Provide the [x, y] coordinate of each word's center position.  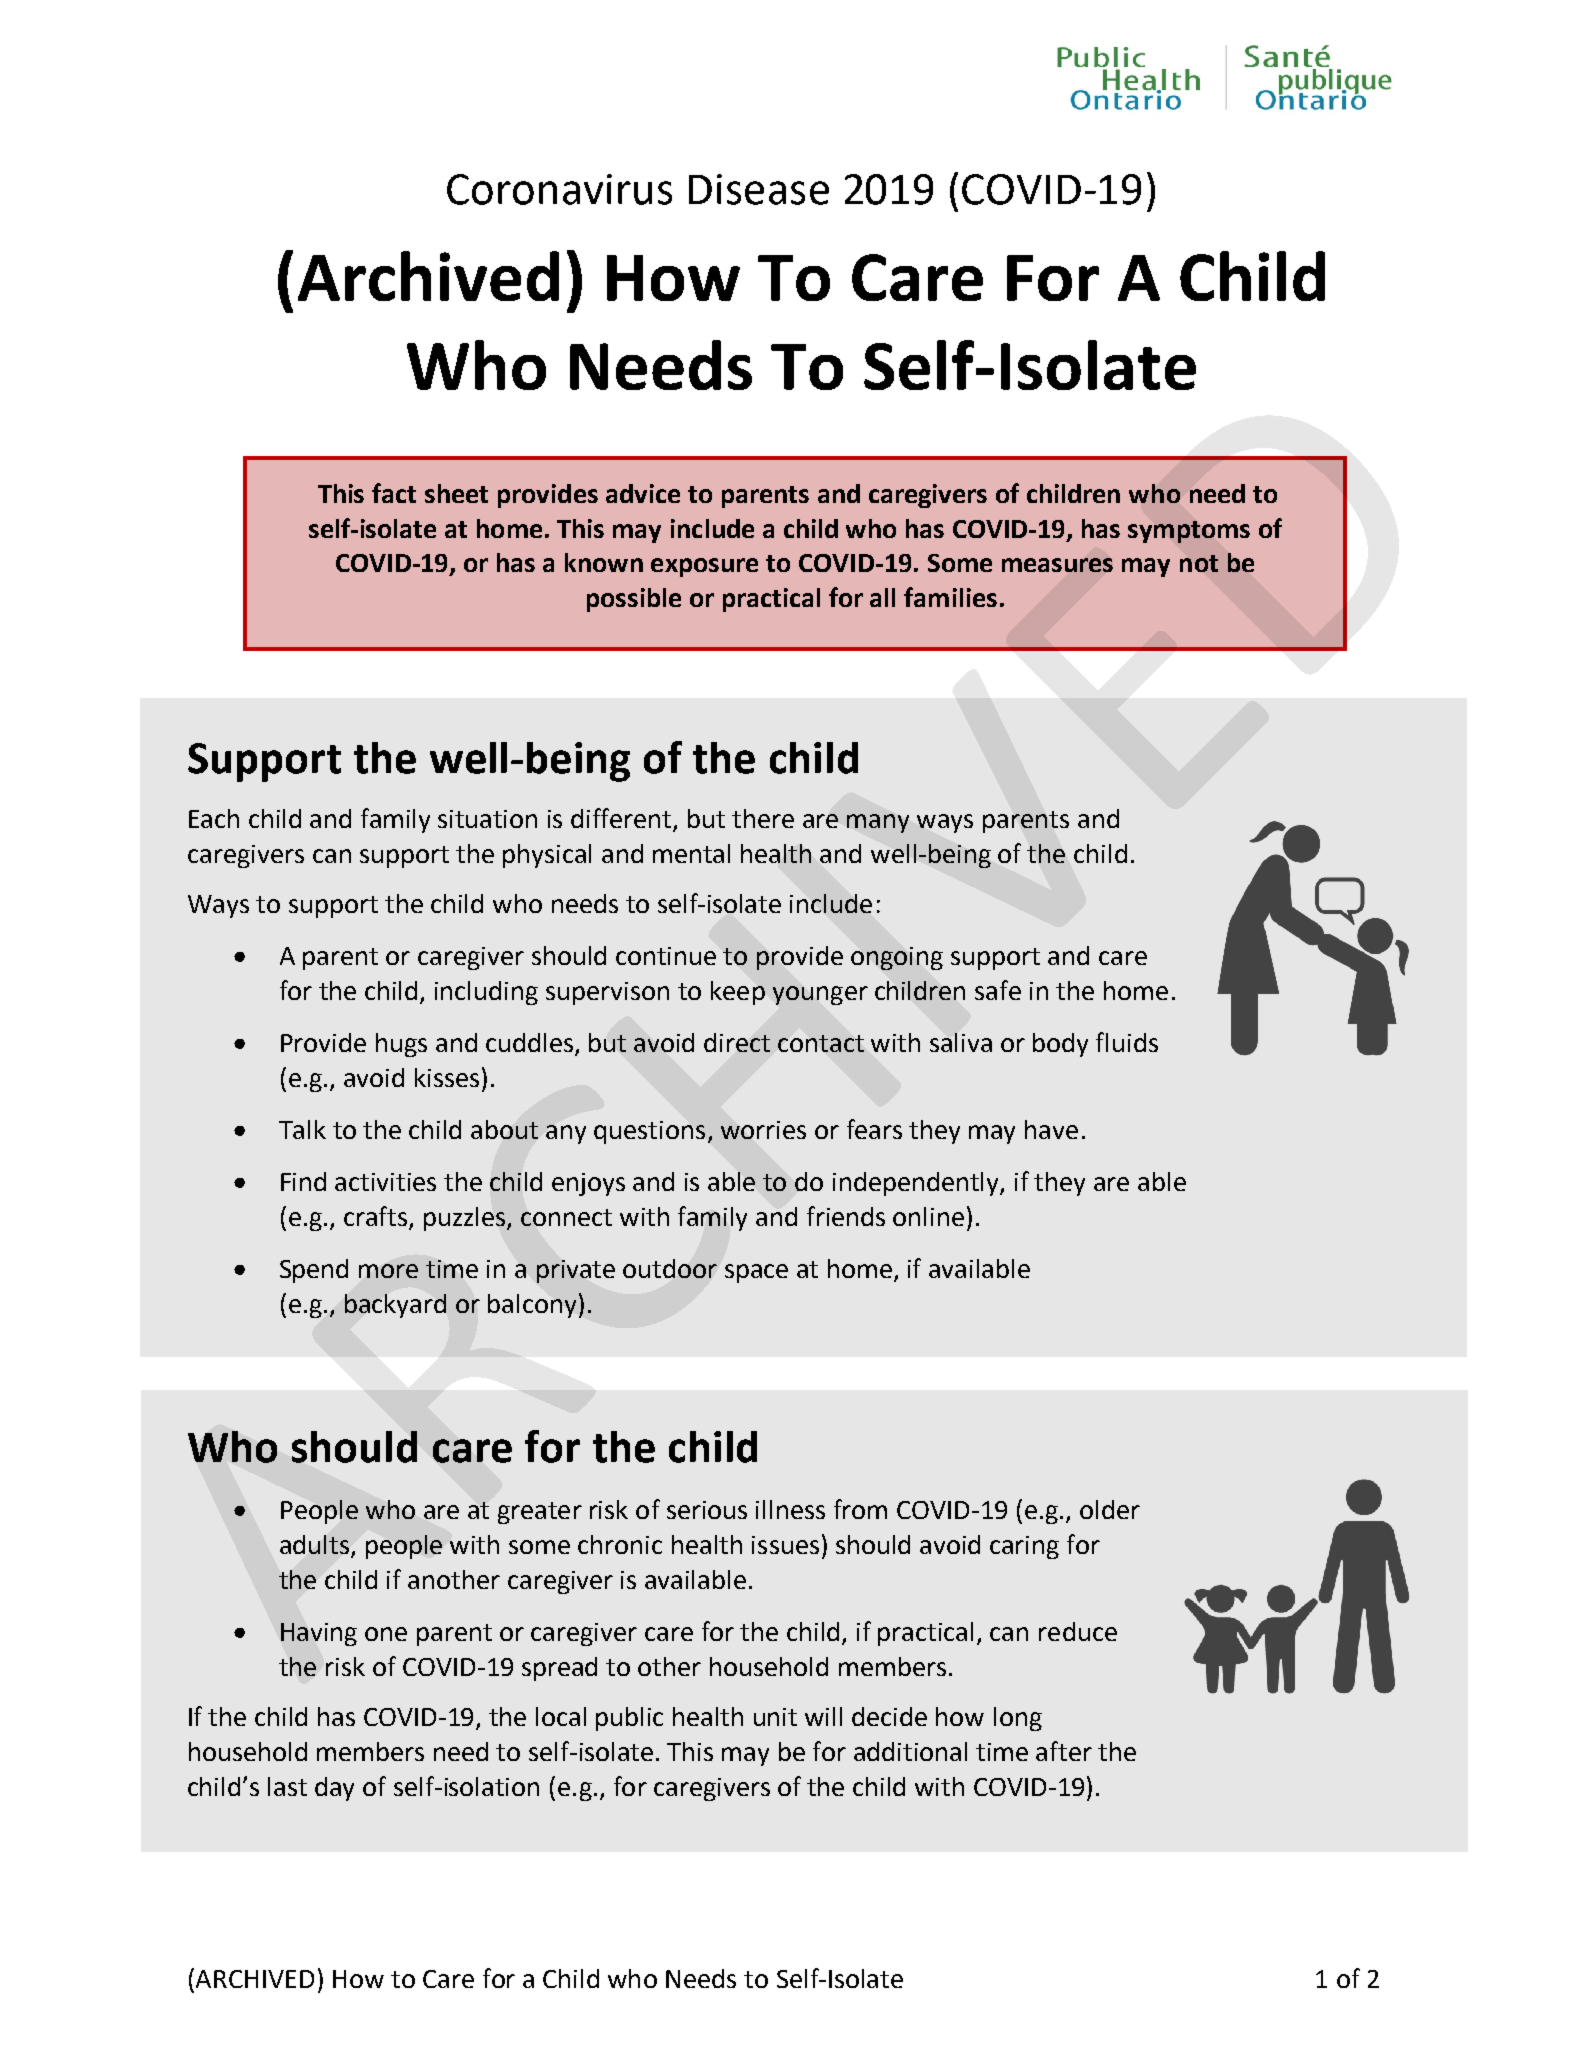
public [629, 1719]
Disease [759, 189]
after [1064, 1751]
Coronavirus [559, 189]
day [334, 1789]
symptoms [1189, 532]
